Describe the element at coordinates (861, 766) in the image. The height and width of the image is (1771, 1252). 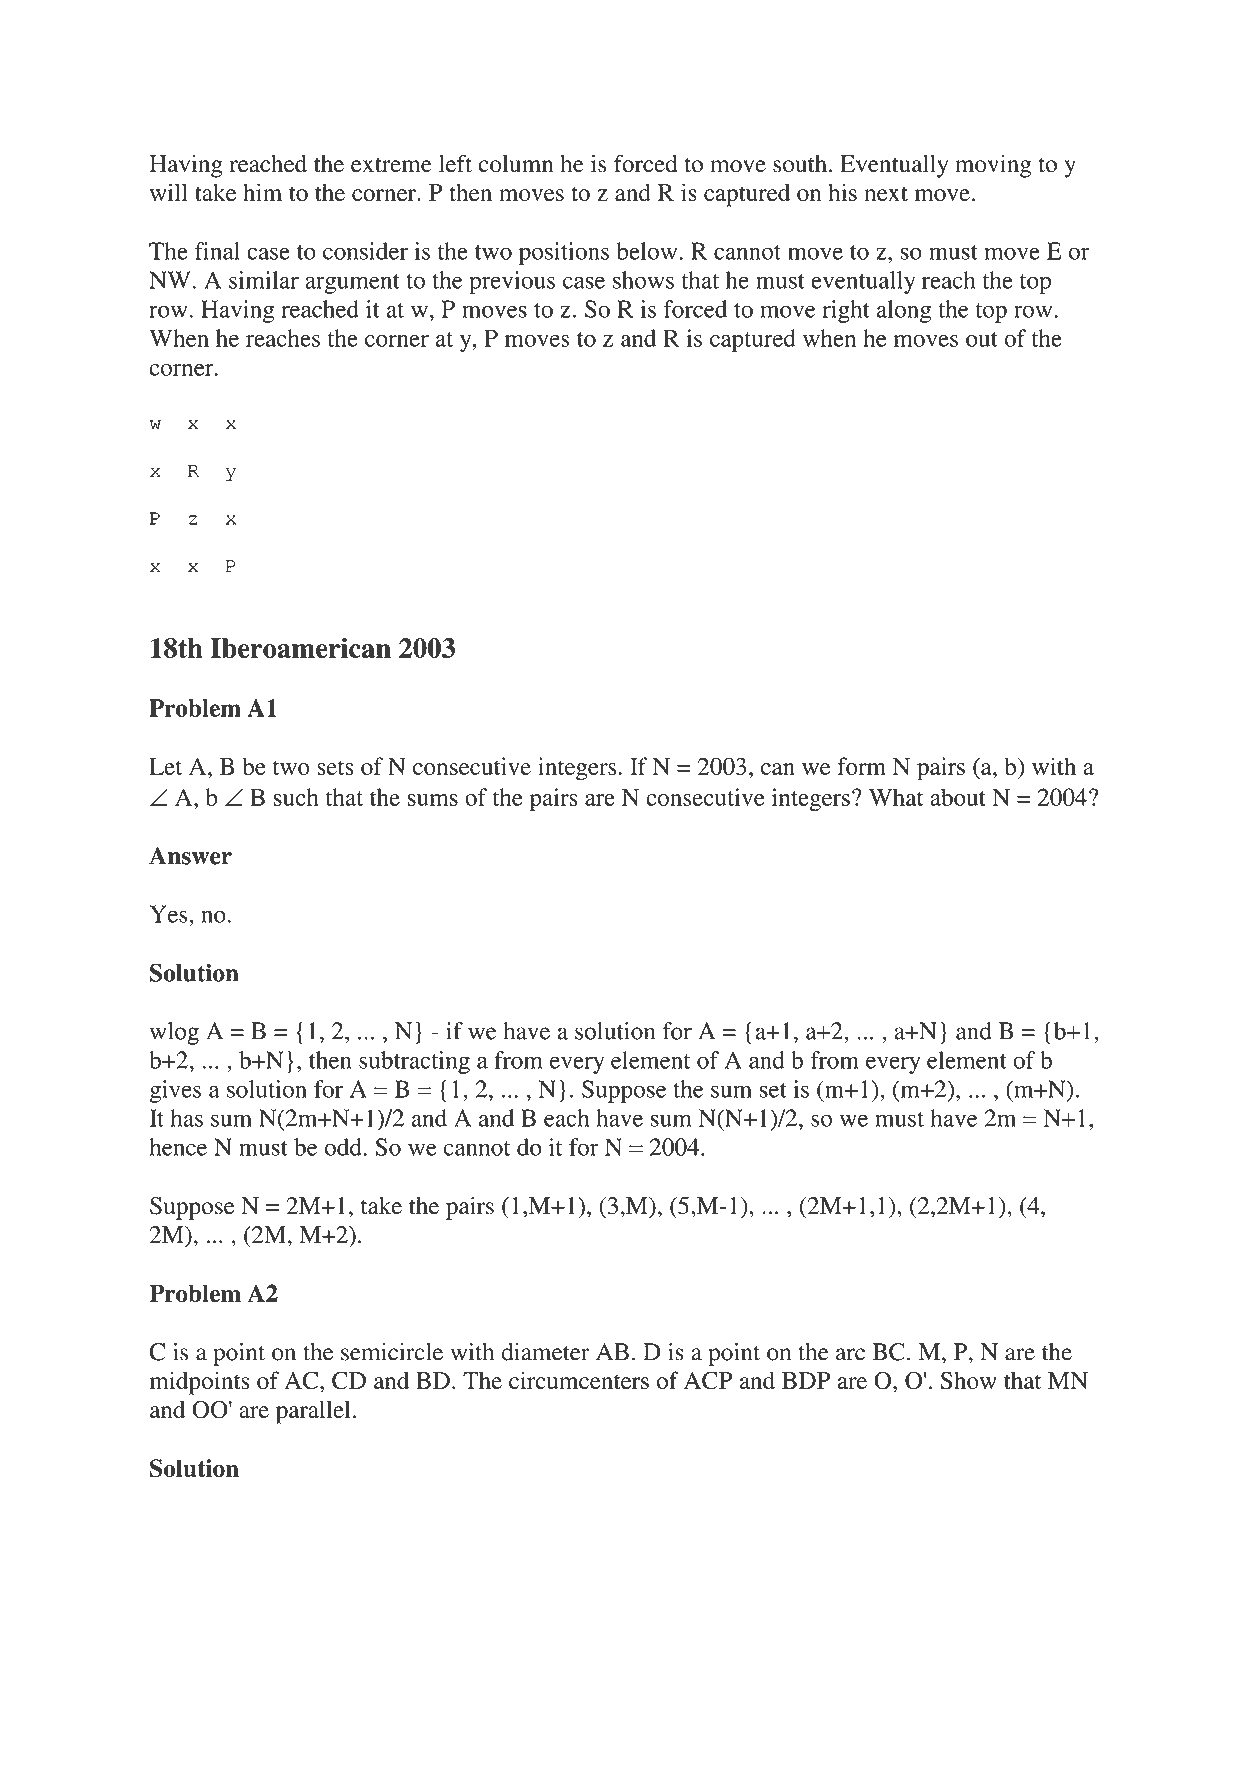
I see `form` at that location.
